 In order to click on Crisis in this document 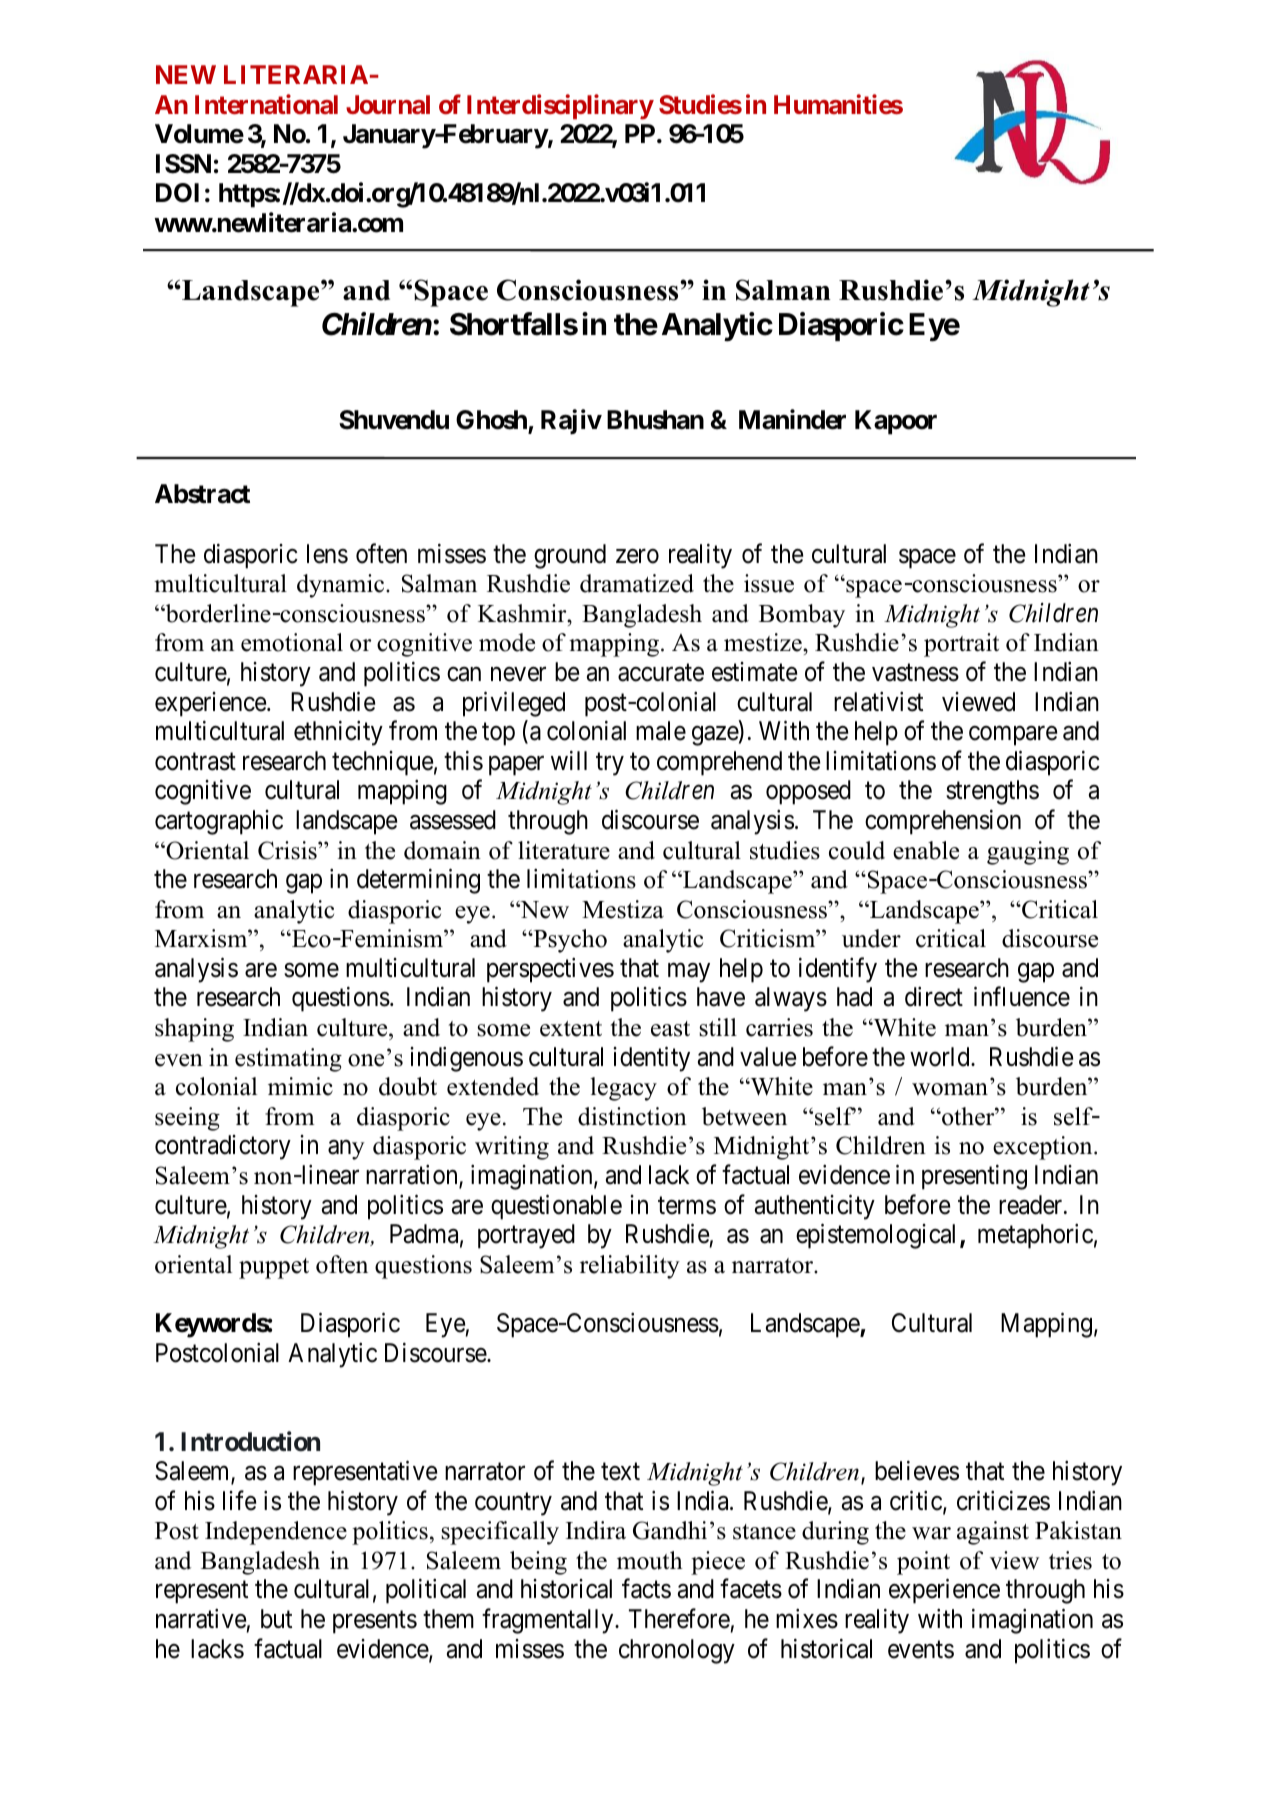, I will do `click(288, 850)`.
